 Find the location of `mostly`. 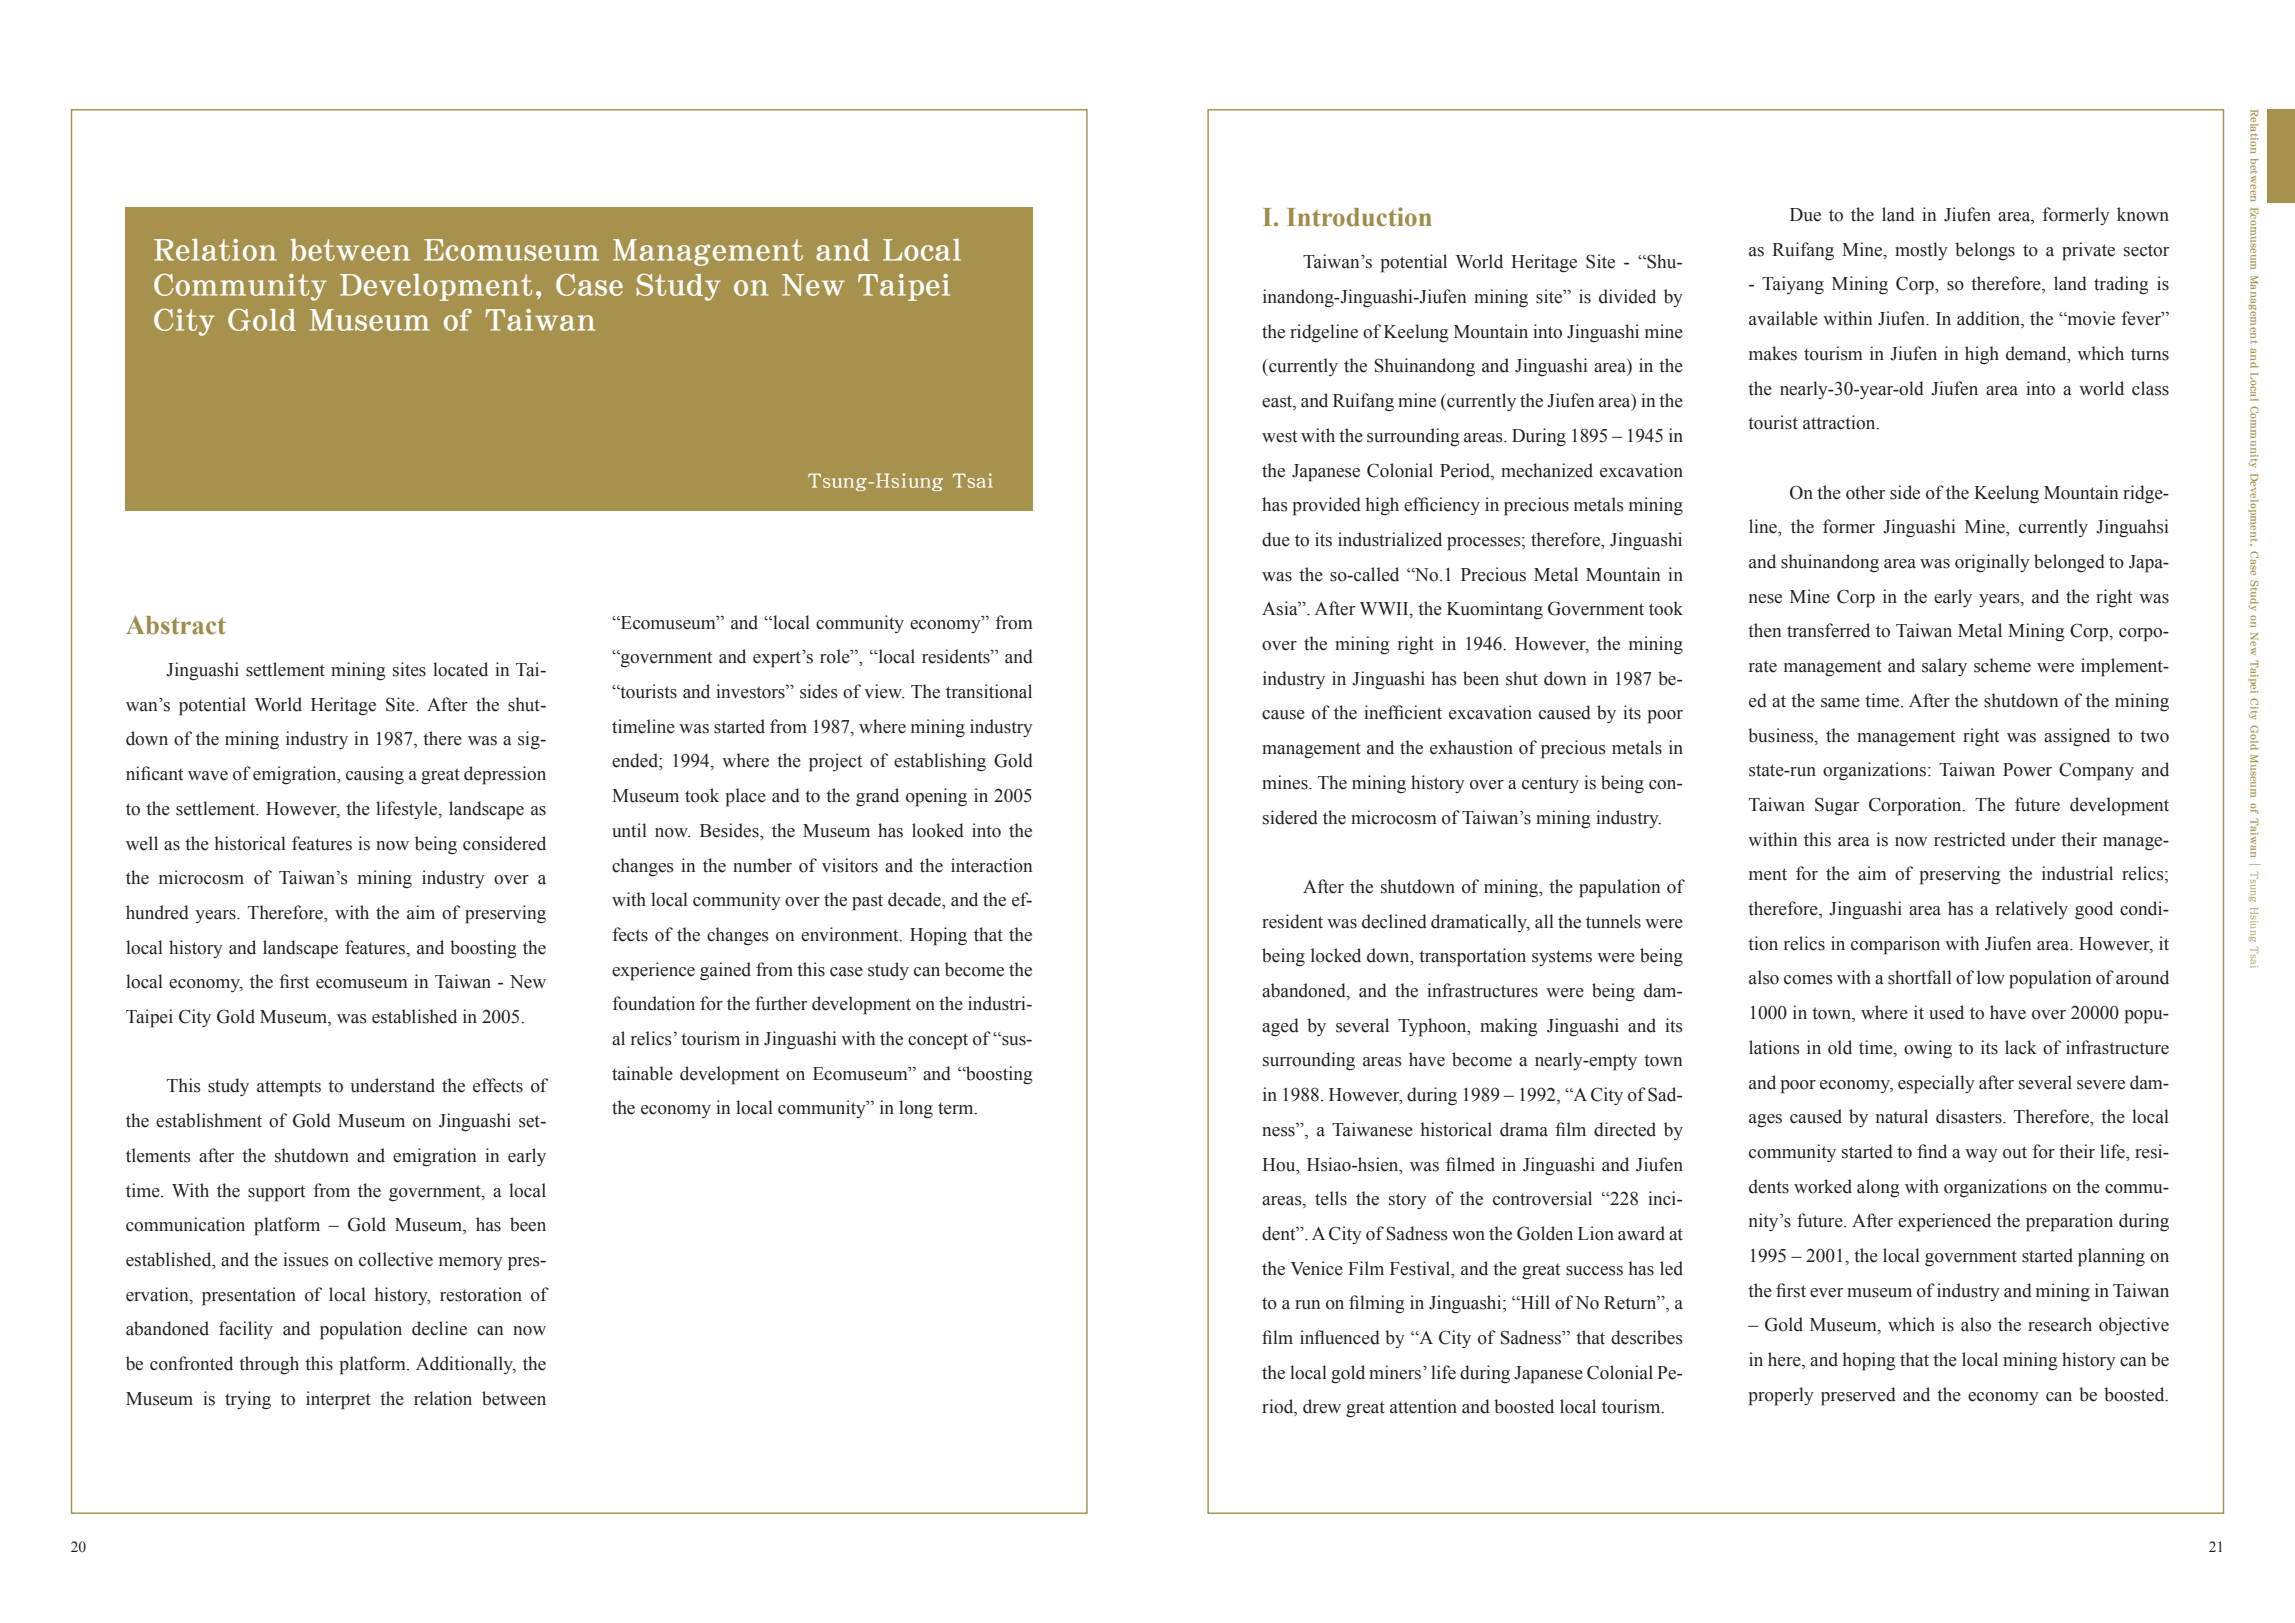

mostly is located at coordinates (1921, 251).
